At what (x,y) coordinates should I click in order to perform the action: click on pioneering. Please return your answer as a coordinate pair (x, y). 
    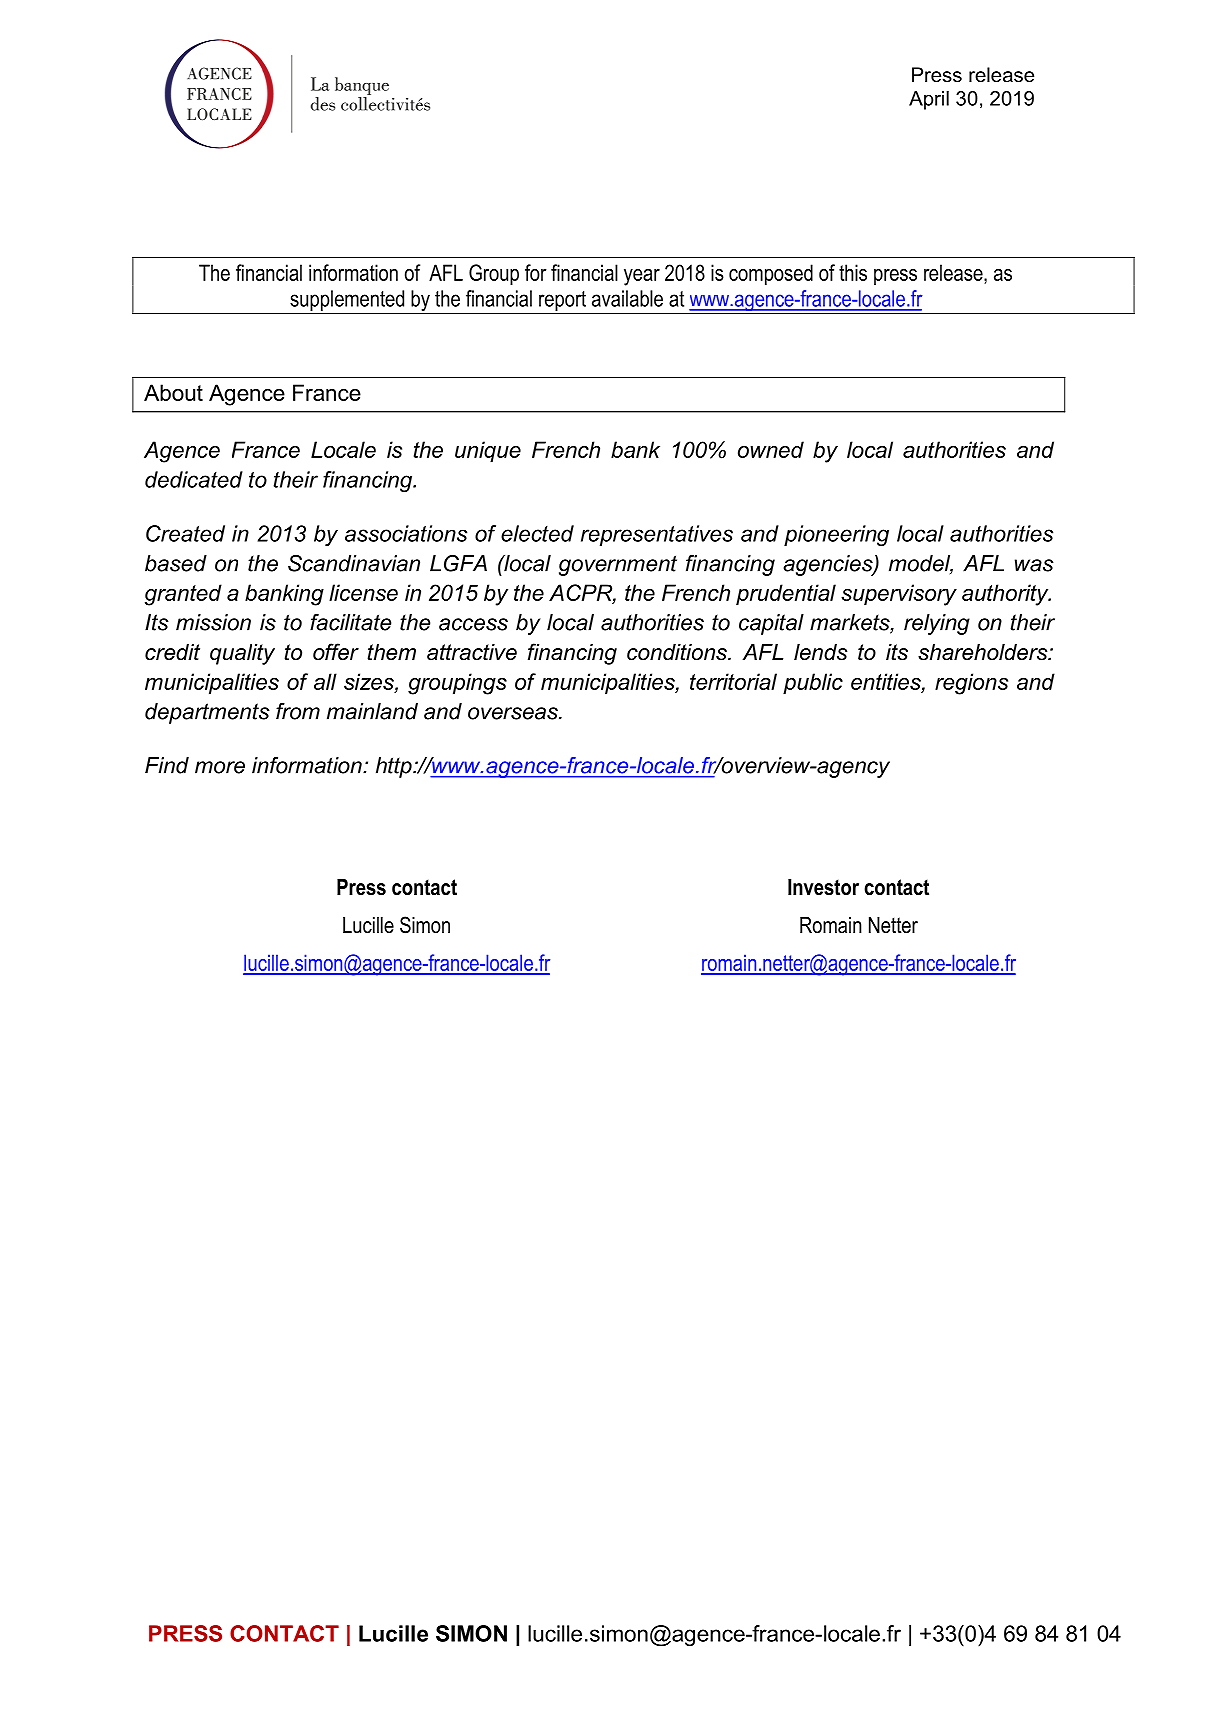
    Looking at the image, I should click on (836, 535).
